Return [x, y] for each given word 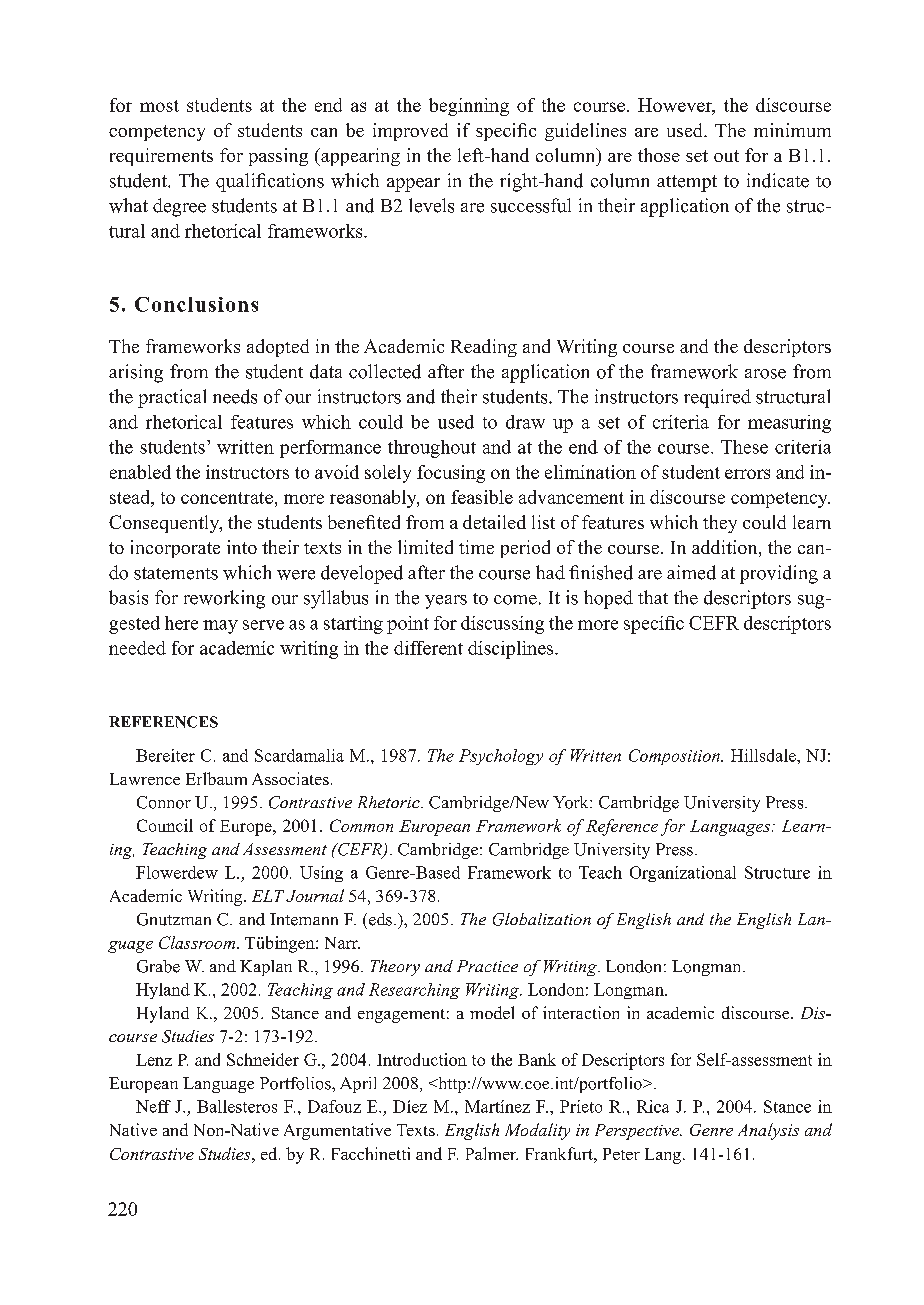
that [653, 597]
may [220, 627]
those [659, 155]
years [446, 602]
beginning [469, 107]
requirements [161, 157]
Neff [153, 1106]
